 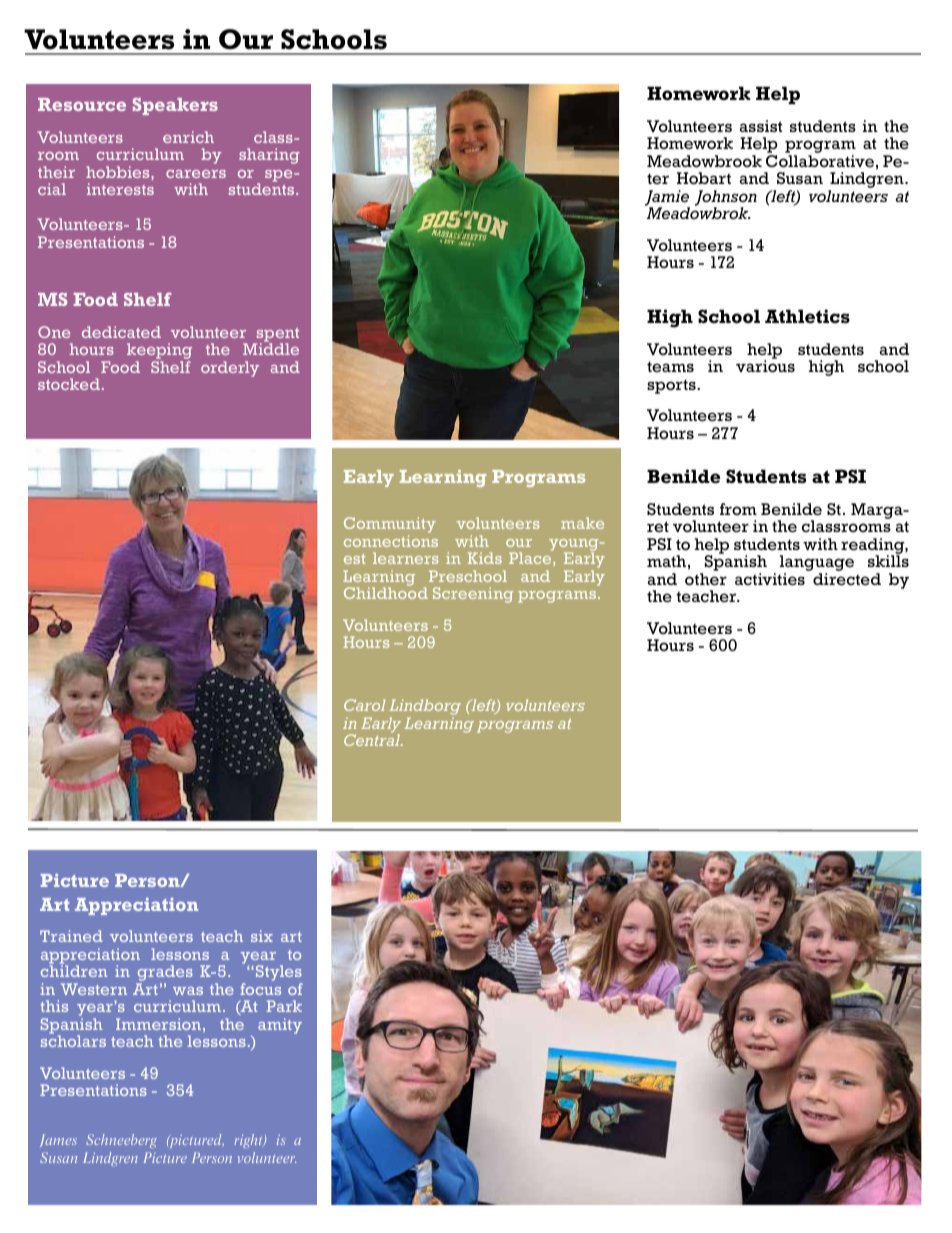 What do you see at coordinates (847, 579) in the screenshot?
I see `directed` at bounding box center [847, 579].
